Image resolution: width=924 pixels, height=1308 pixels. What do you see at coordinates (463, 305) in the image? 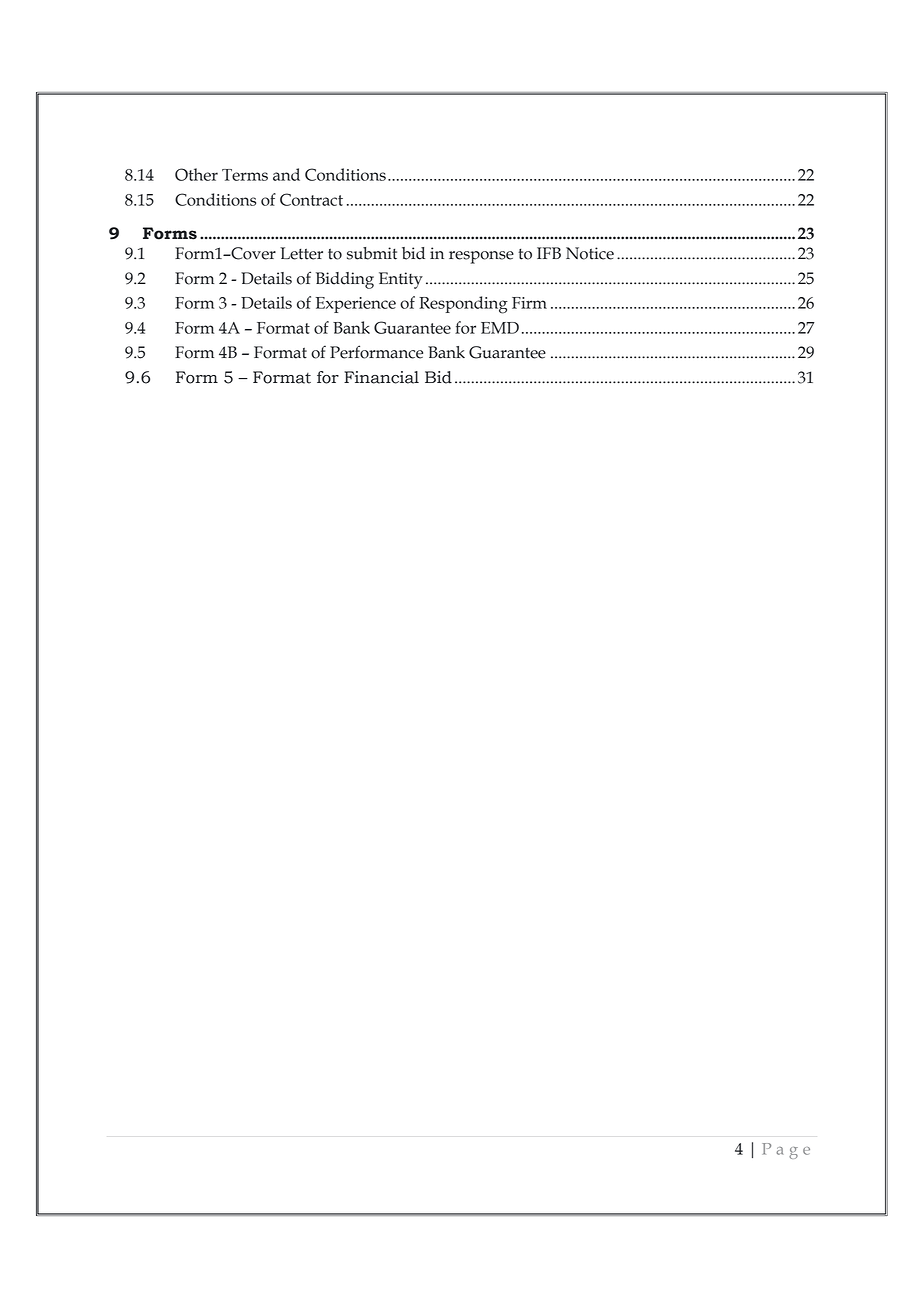
I see `Responding` at bounding box center [463, 305].
